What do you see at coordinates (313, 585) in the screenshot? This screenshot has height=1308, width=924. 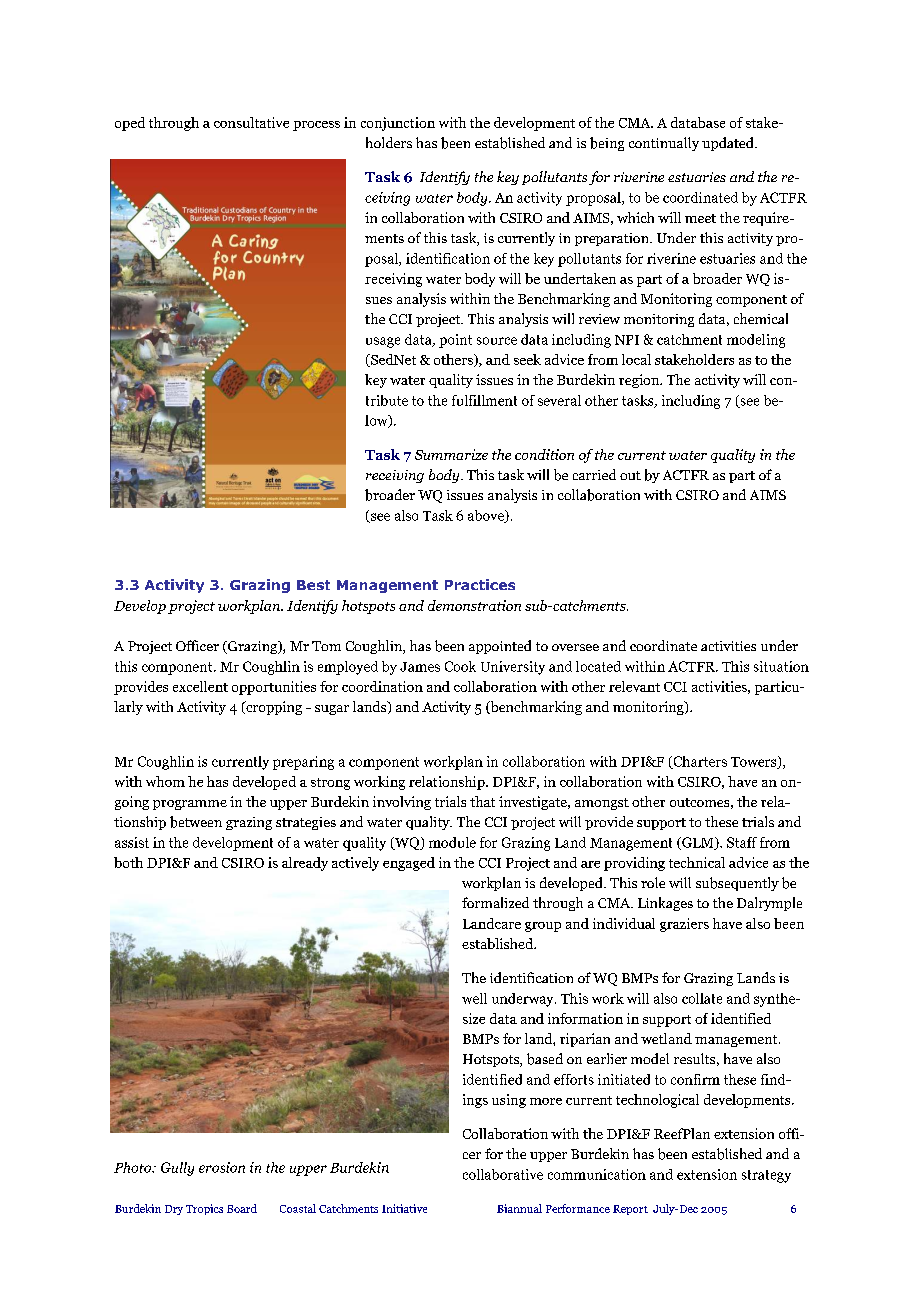 I see `Best` at bounding box center [313, 585].
